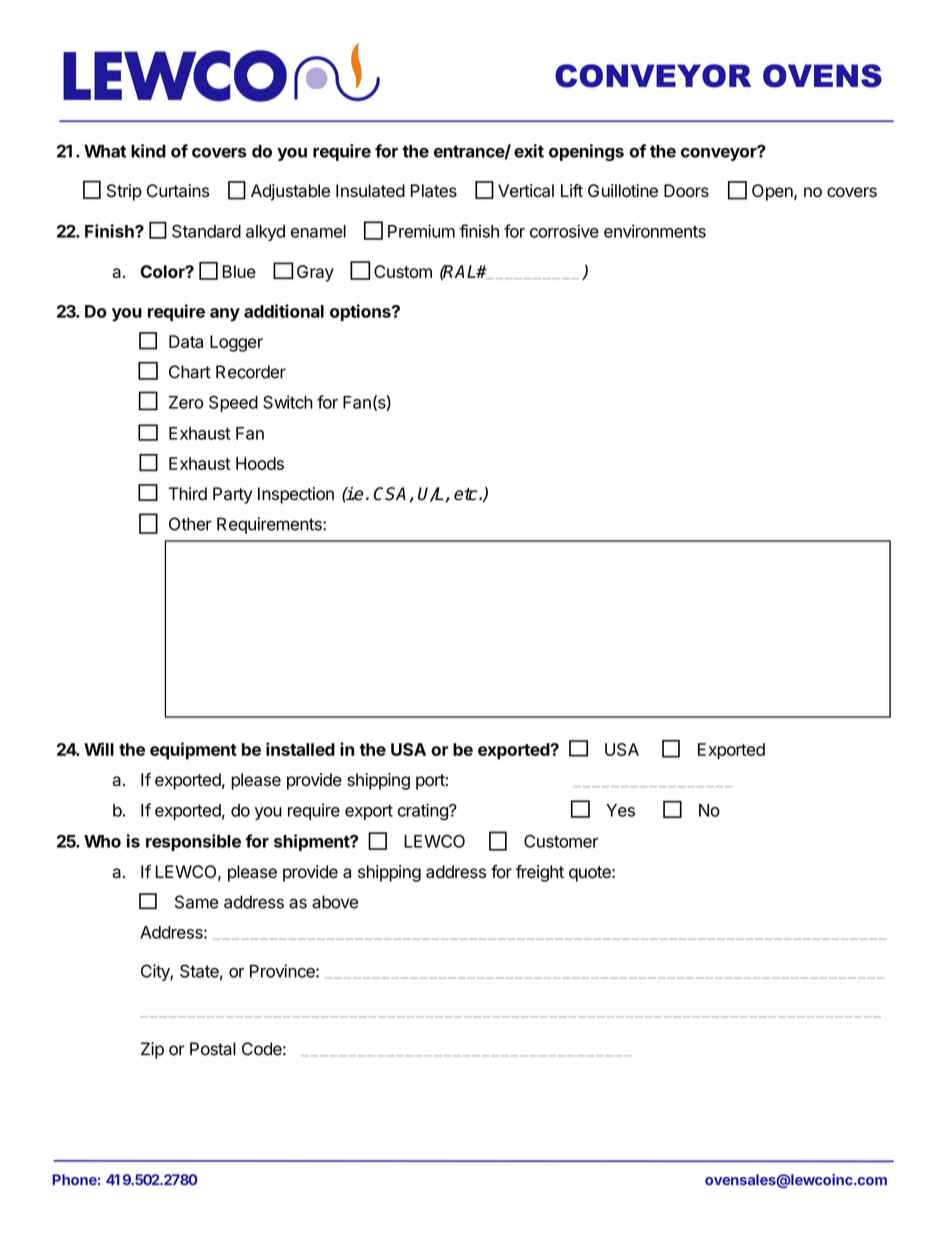 This screenshot has height=1233, width=952. I want to click on kind, so click(148, 151).
